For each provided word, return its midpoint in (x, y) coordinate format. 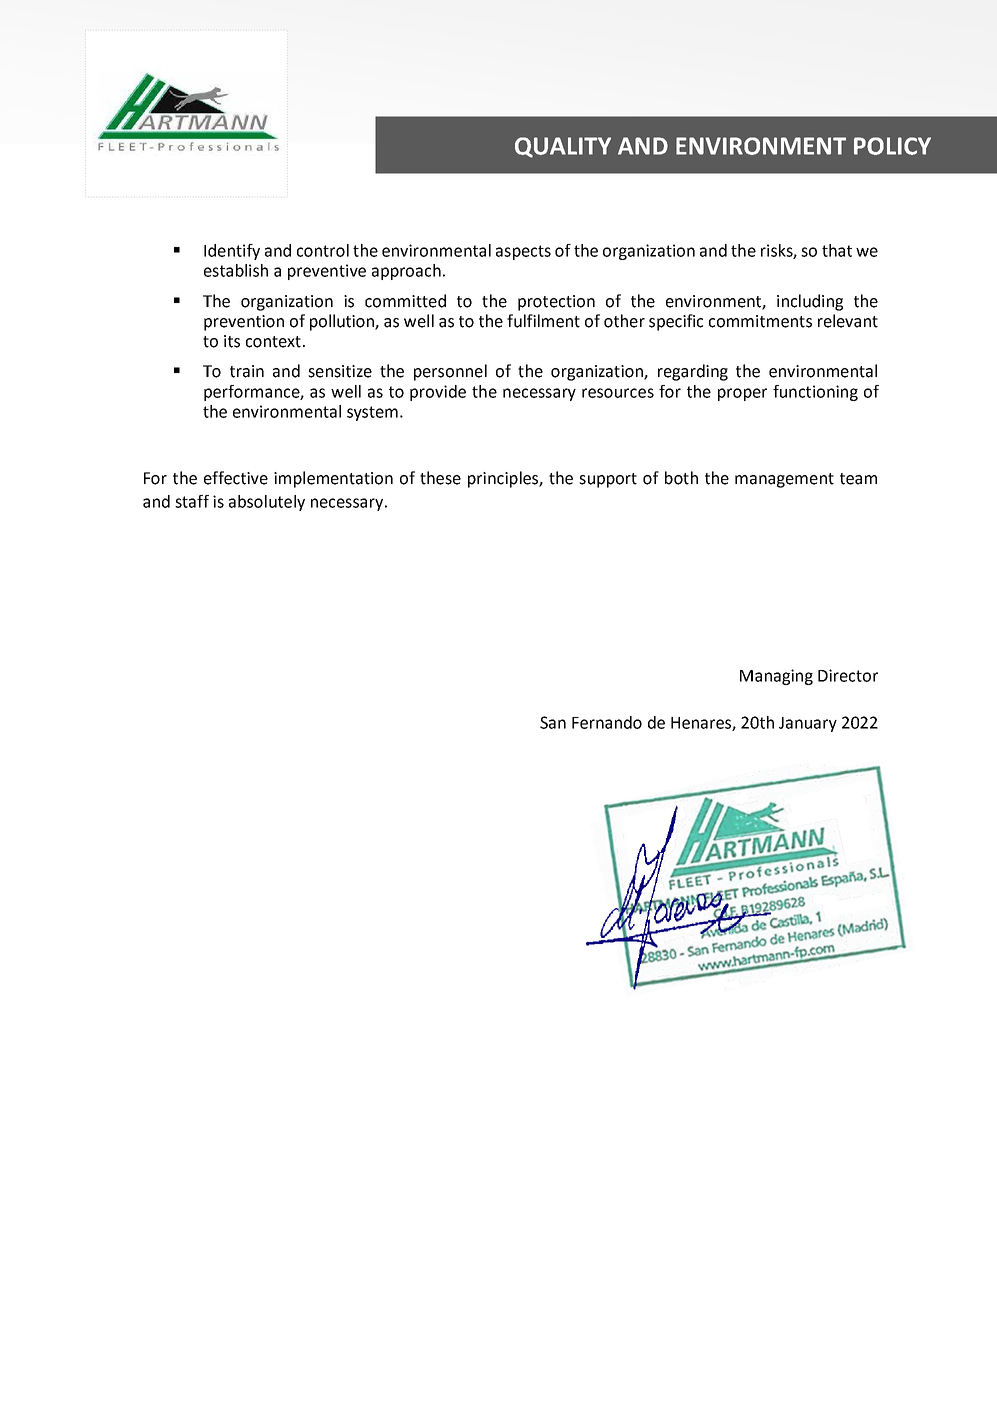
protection (556, 303)
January (808, 724)
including (810, 302)
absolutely (267, 503)
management (784, 480)
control (323, 250)
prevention (244, 323)
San (553, 722)
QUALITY (563, 147)
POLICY (892, 146)
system (372, 413)
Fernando (607, 722)
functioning (815, 393)
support (608, 480)
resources (618, 393)
